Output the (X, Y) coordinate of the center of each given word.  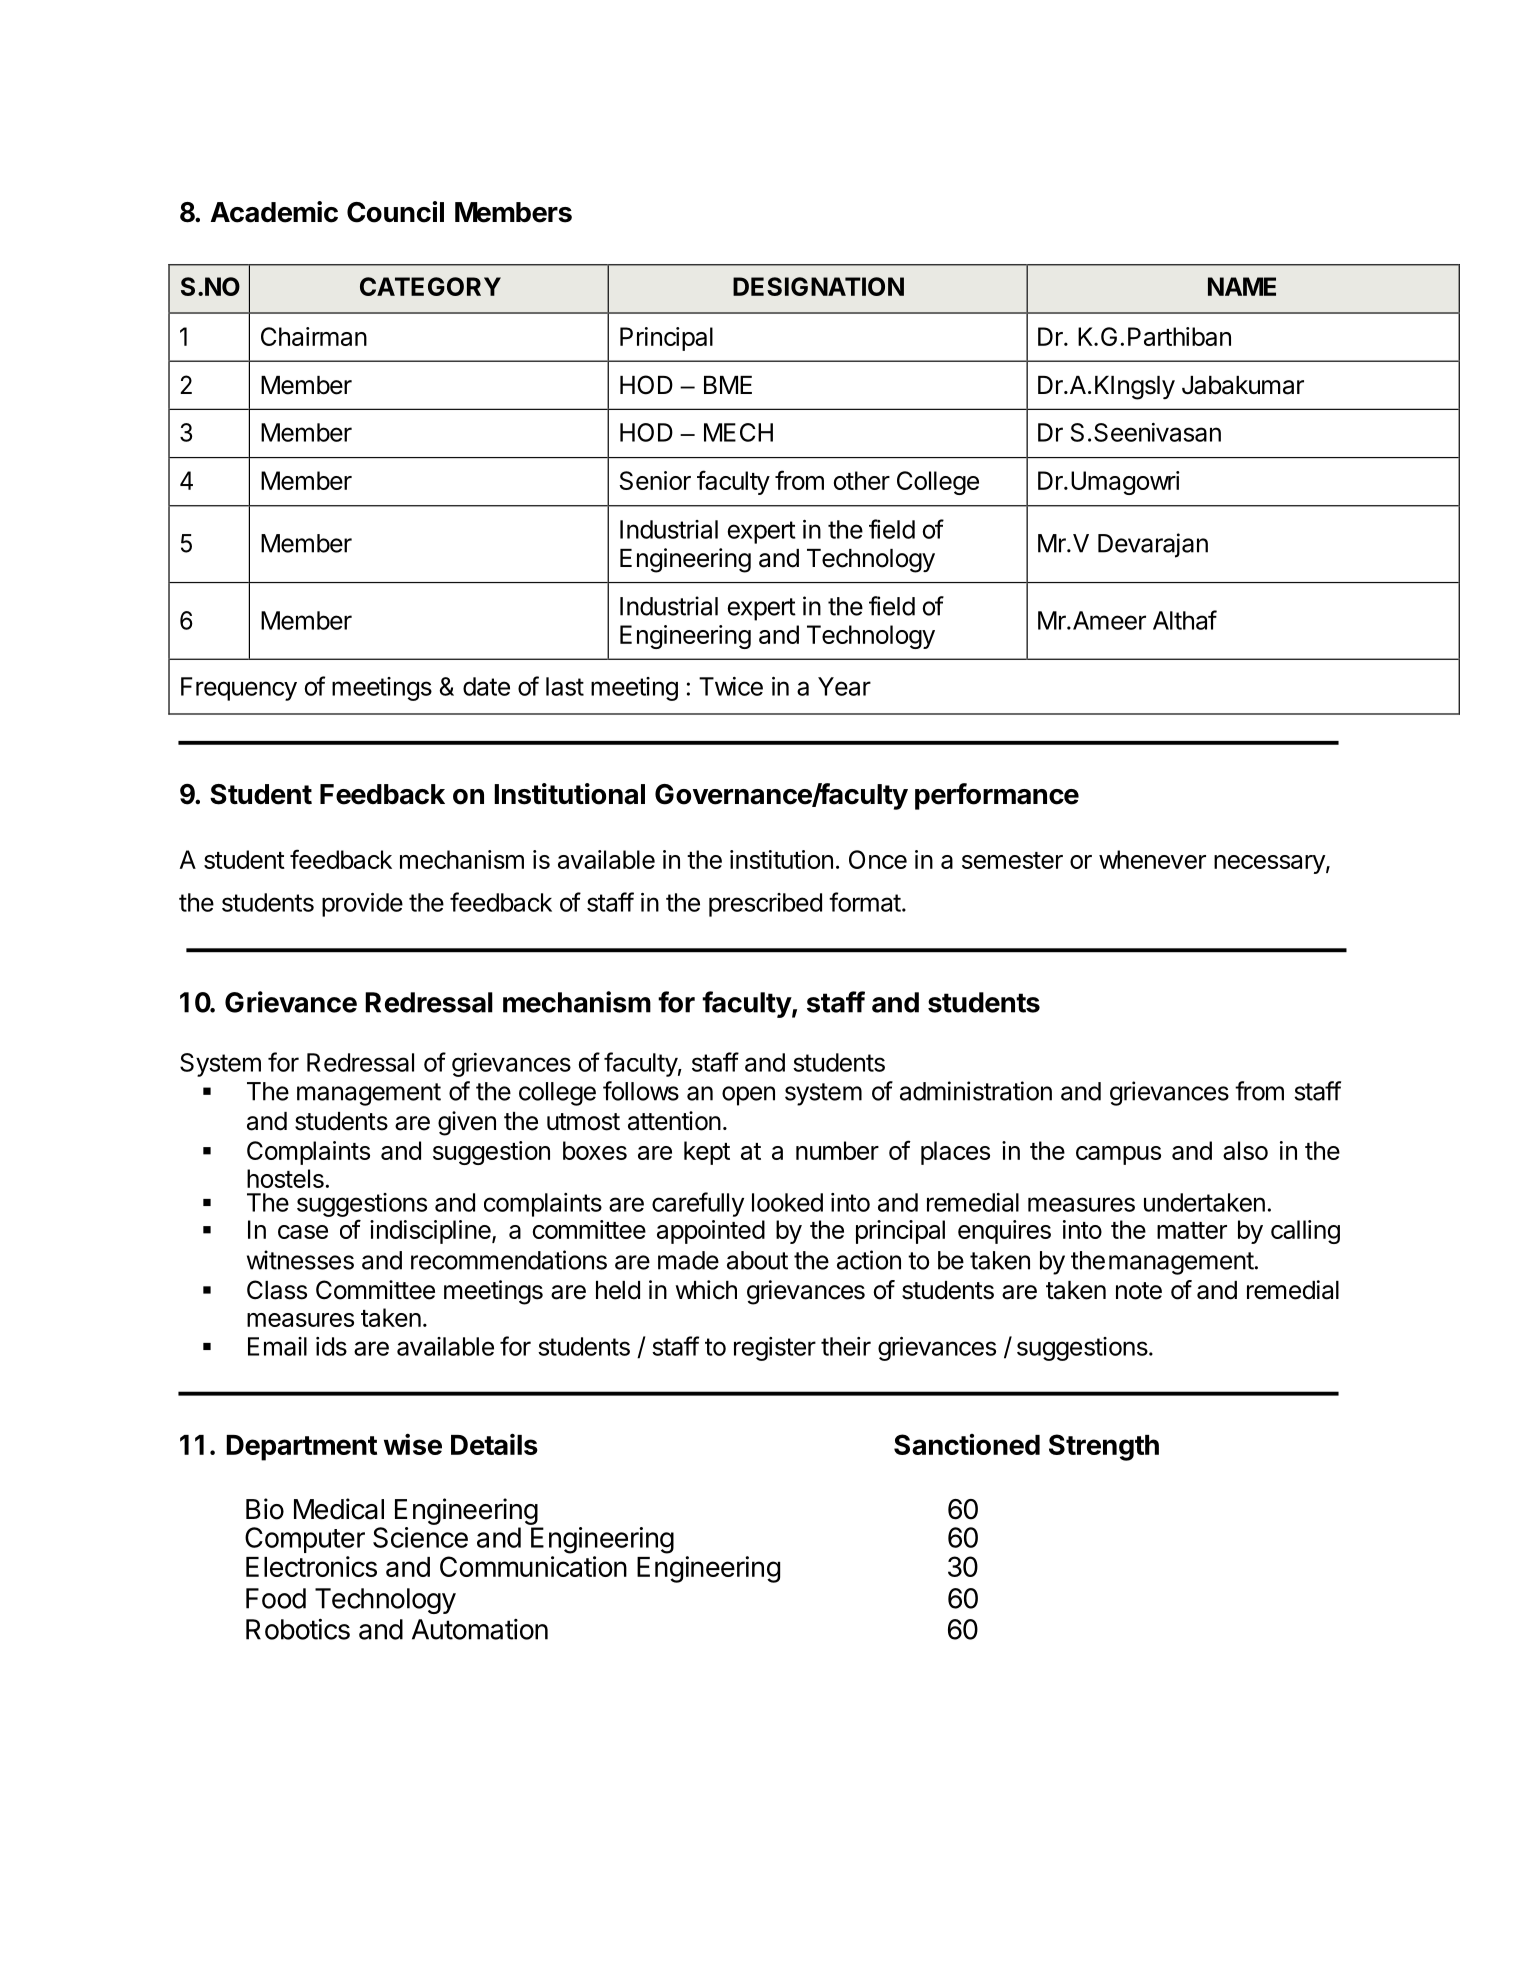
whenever (1152, 859)
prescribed (765, 905)
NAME (1242, 286)
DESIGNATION (818, 286)
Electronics (311, 1566)
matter (1192, 1230)
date (486, 686)
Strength (1104, 1447)
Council (395, 212)
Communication (533, 1566)
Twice (731, 686)
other (862, 480)
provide (362, 905)
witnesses (300, 1260)
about (757, 1260)
